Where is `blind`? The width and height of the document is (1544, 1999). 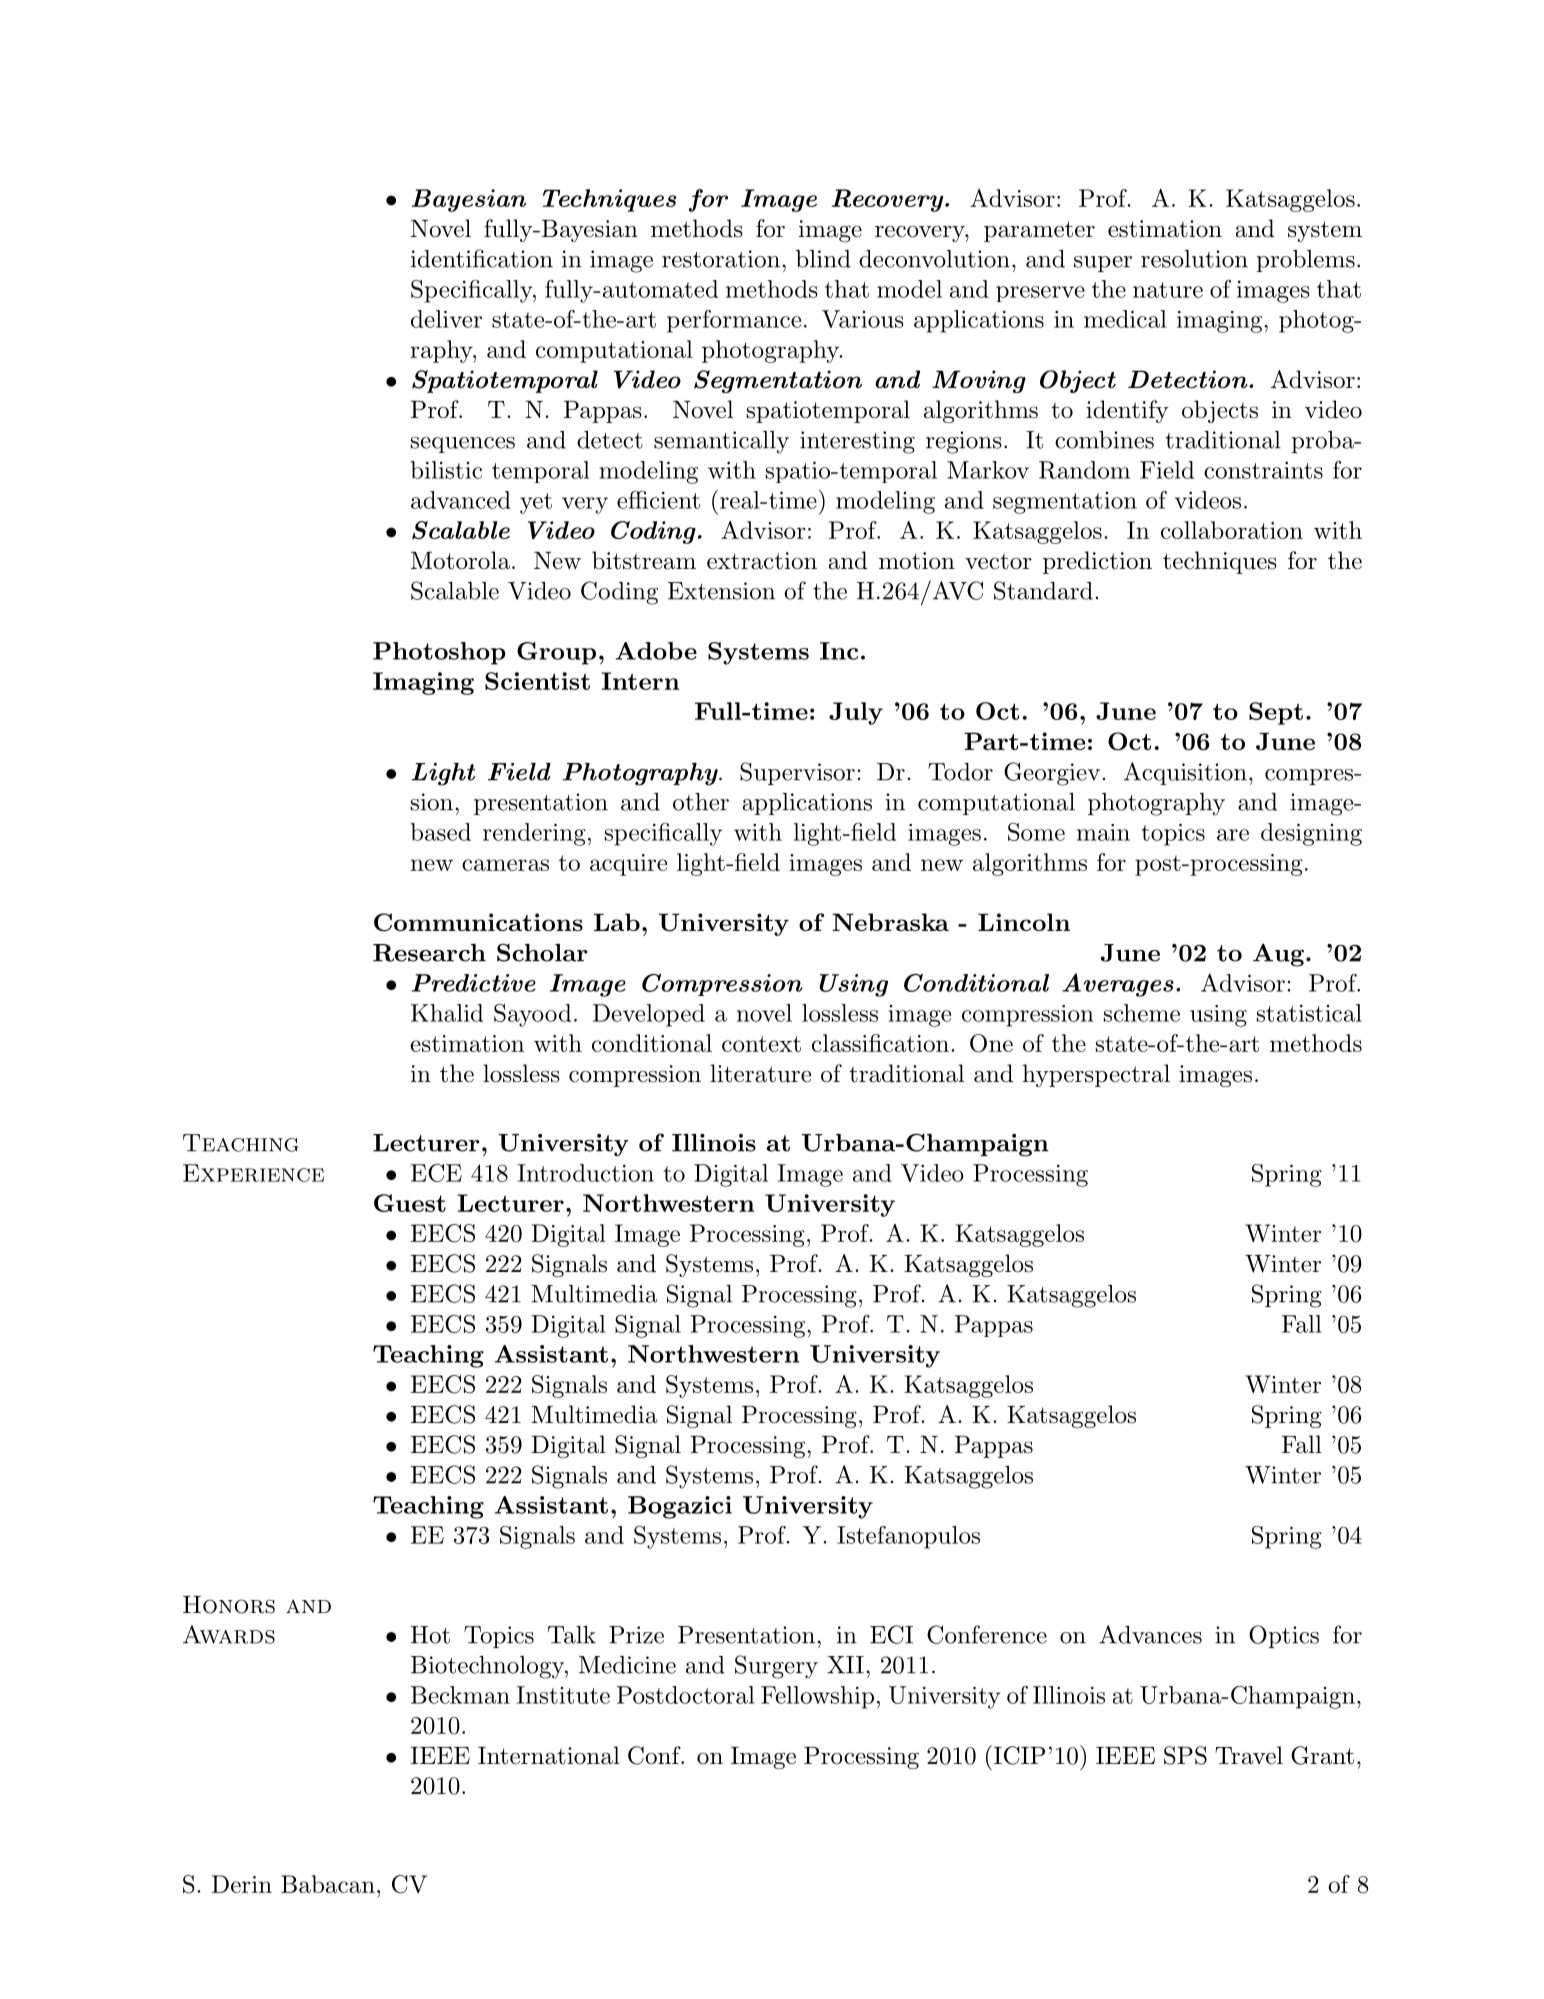
blind is located at coordinates (823, 259).
